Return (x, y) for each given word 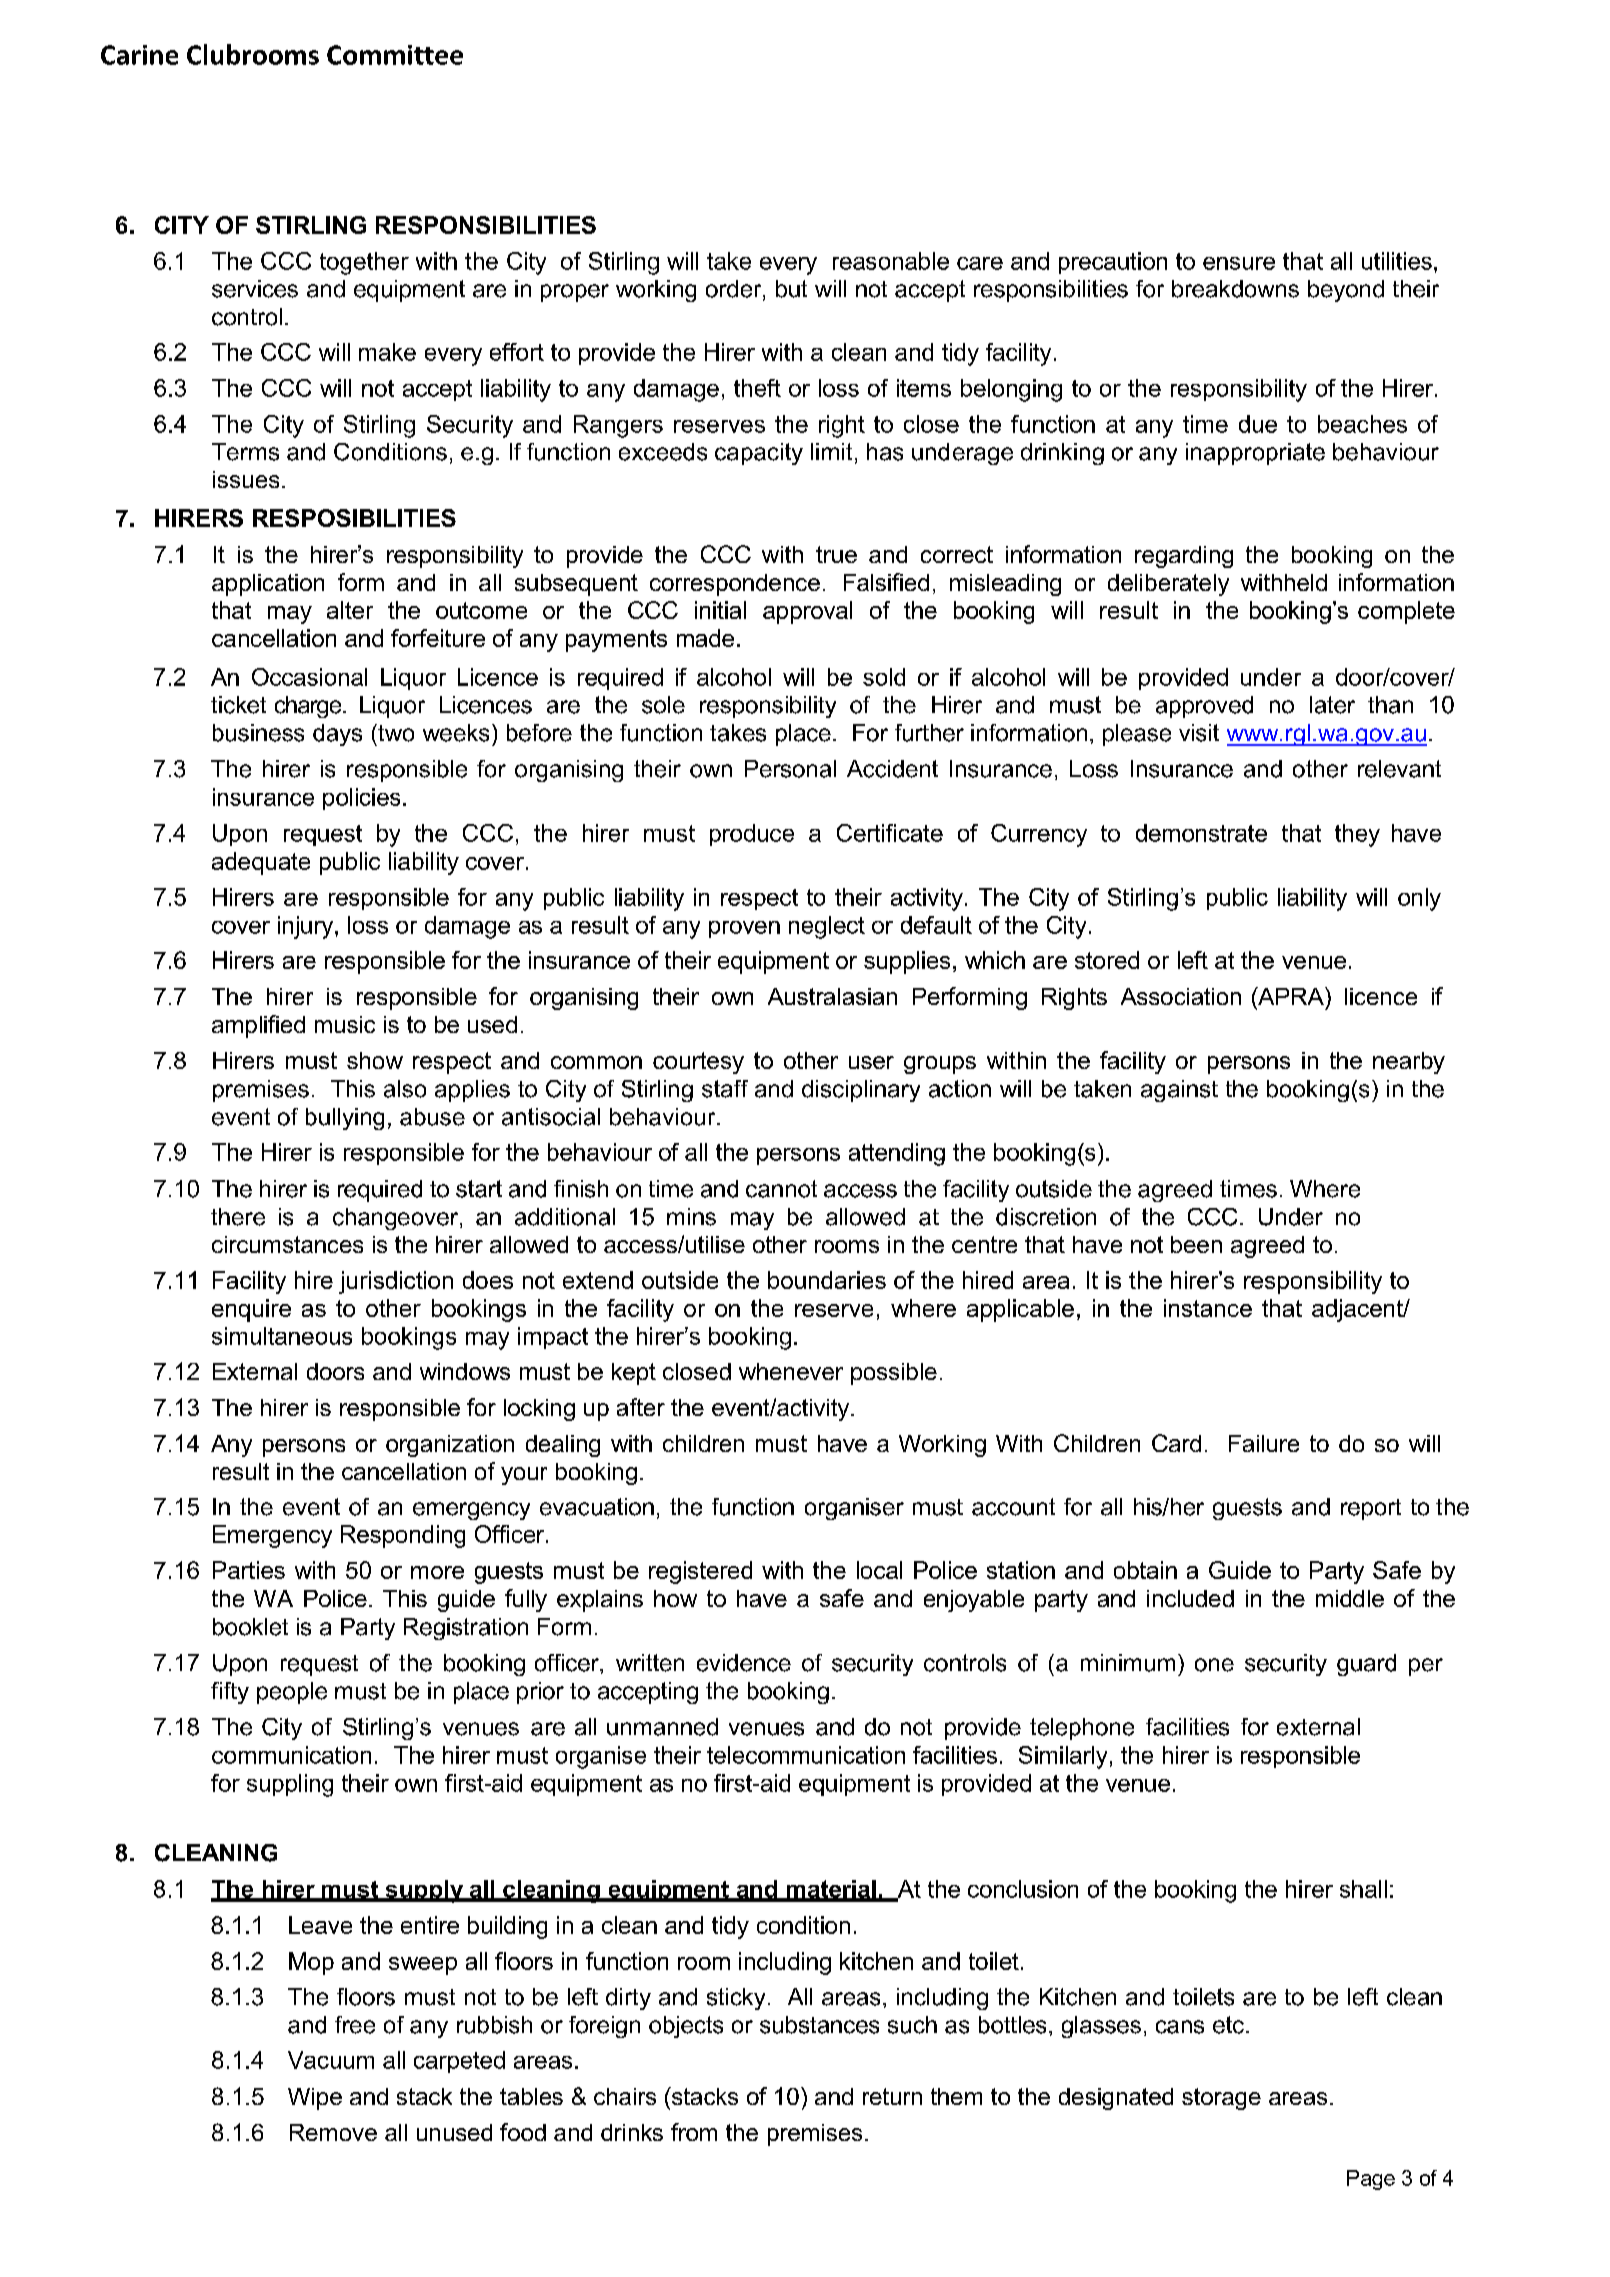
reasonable (891, 261)
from (694, 2132)
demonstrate (1201, 833)
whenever (791, 1371)
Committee (395, 55)
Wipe (315, 2099)
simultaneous (282, 1336)
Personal (790, 769)
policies (361, 799)
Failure (1264, 1443)
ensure (1239, 263)
